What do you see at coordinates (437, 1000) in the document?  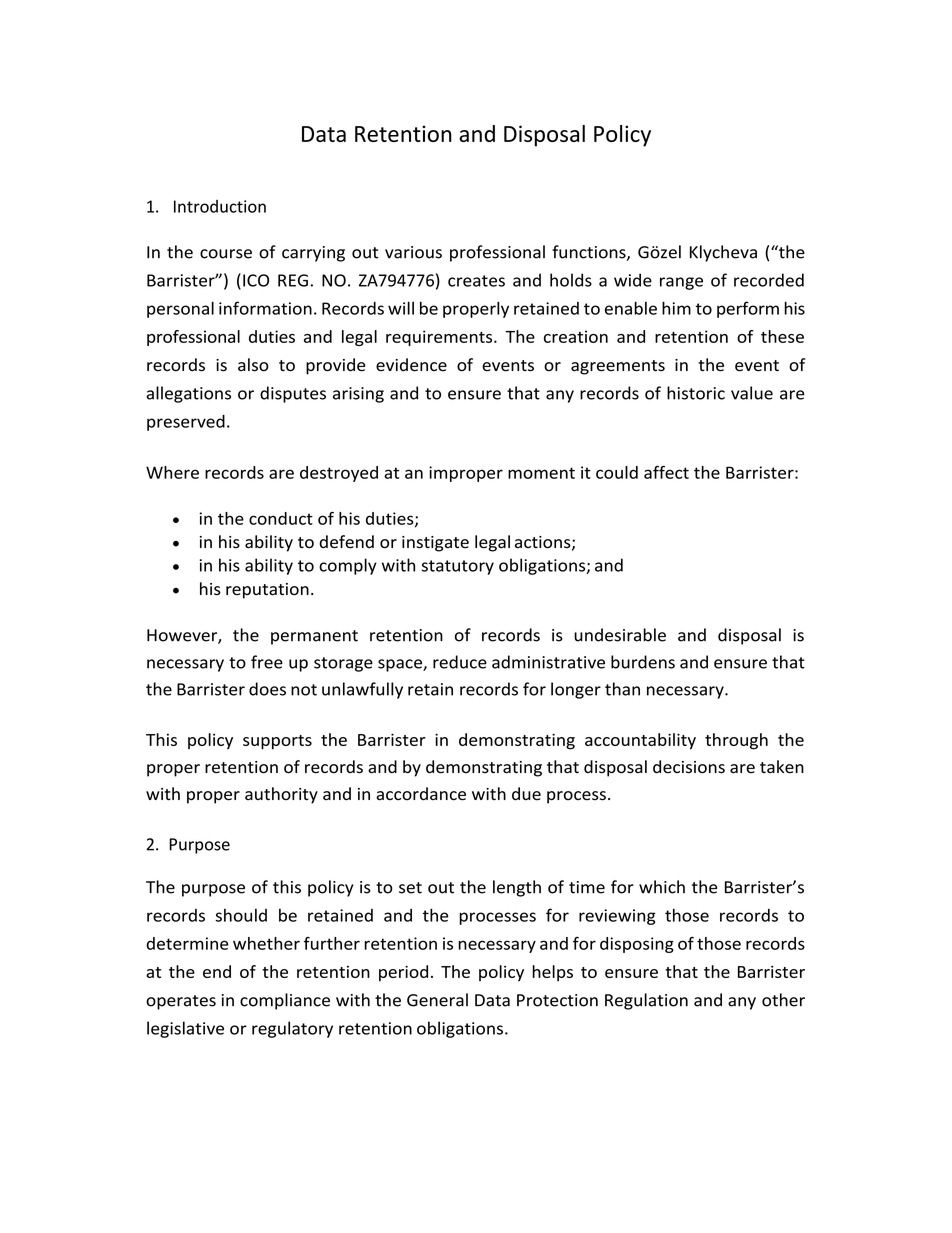 I see `General` at bounding box center [437, 1000].
